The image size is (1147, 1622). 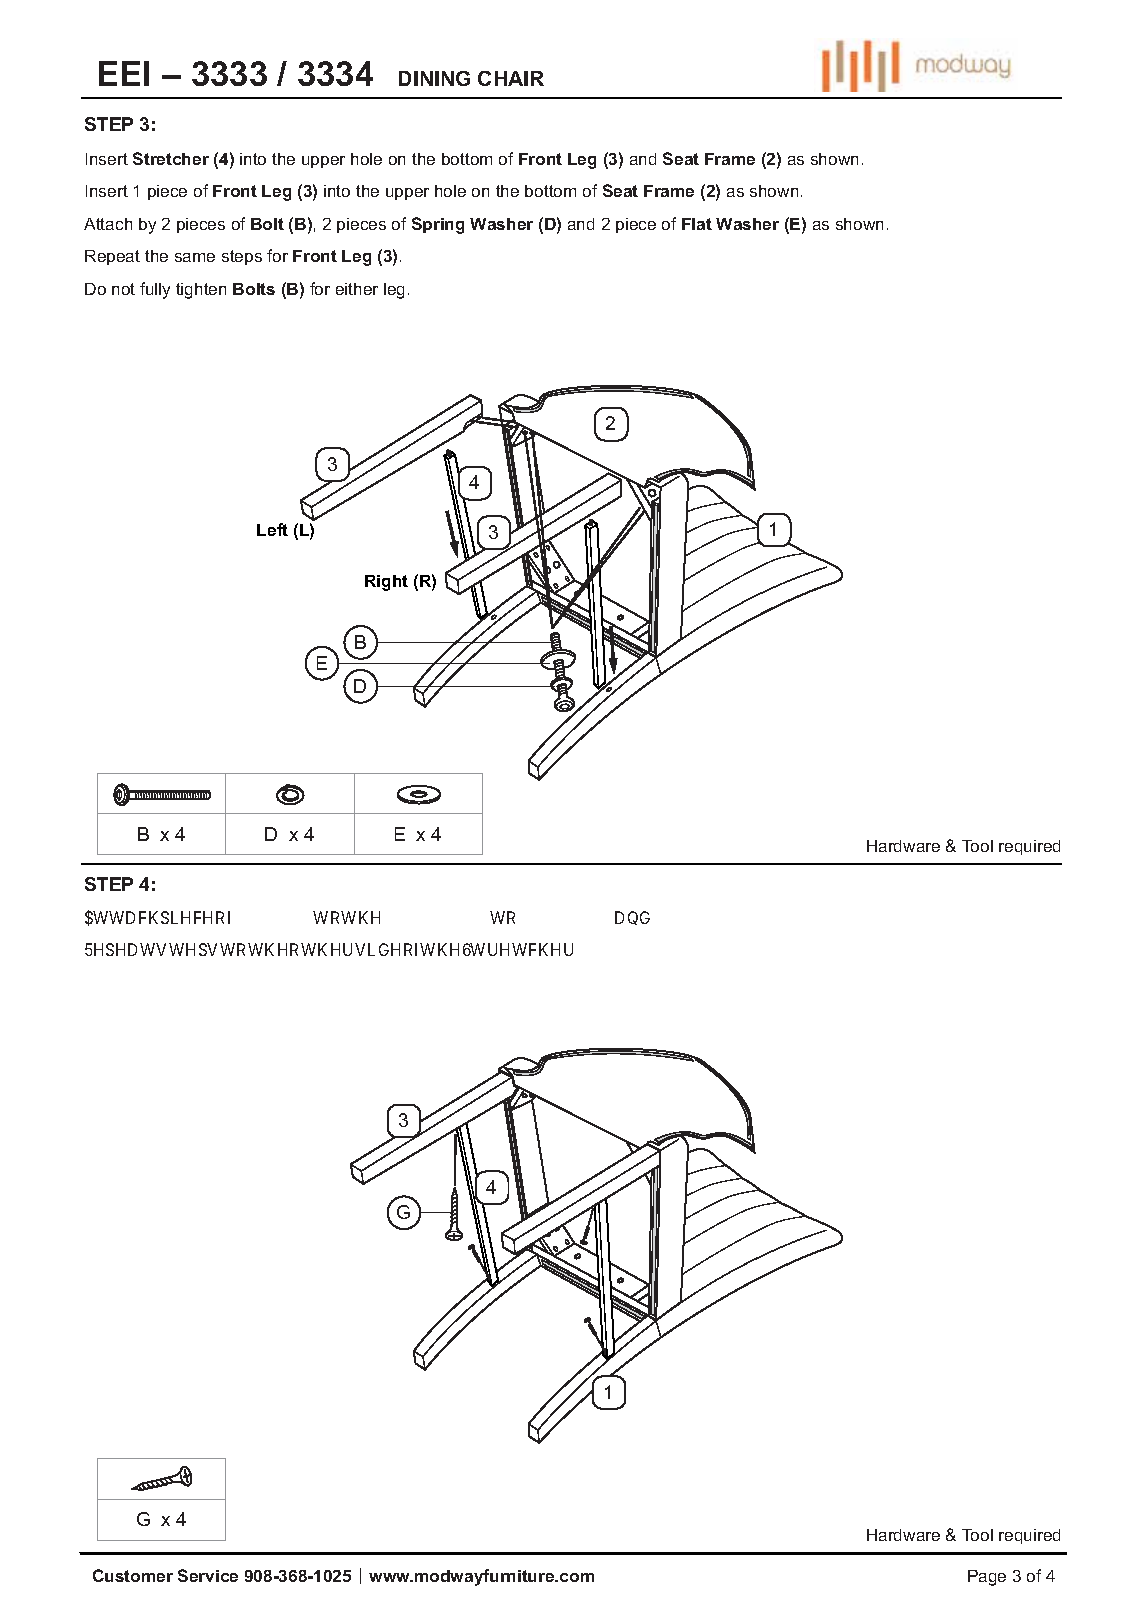 What do you see at coordinates (108, 224) in the image?
I see `Attach` at bounding box center [108, 224].
